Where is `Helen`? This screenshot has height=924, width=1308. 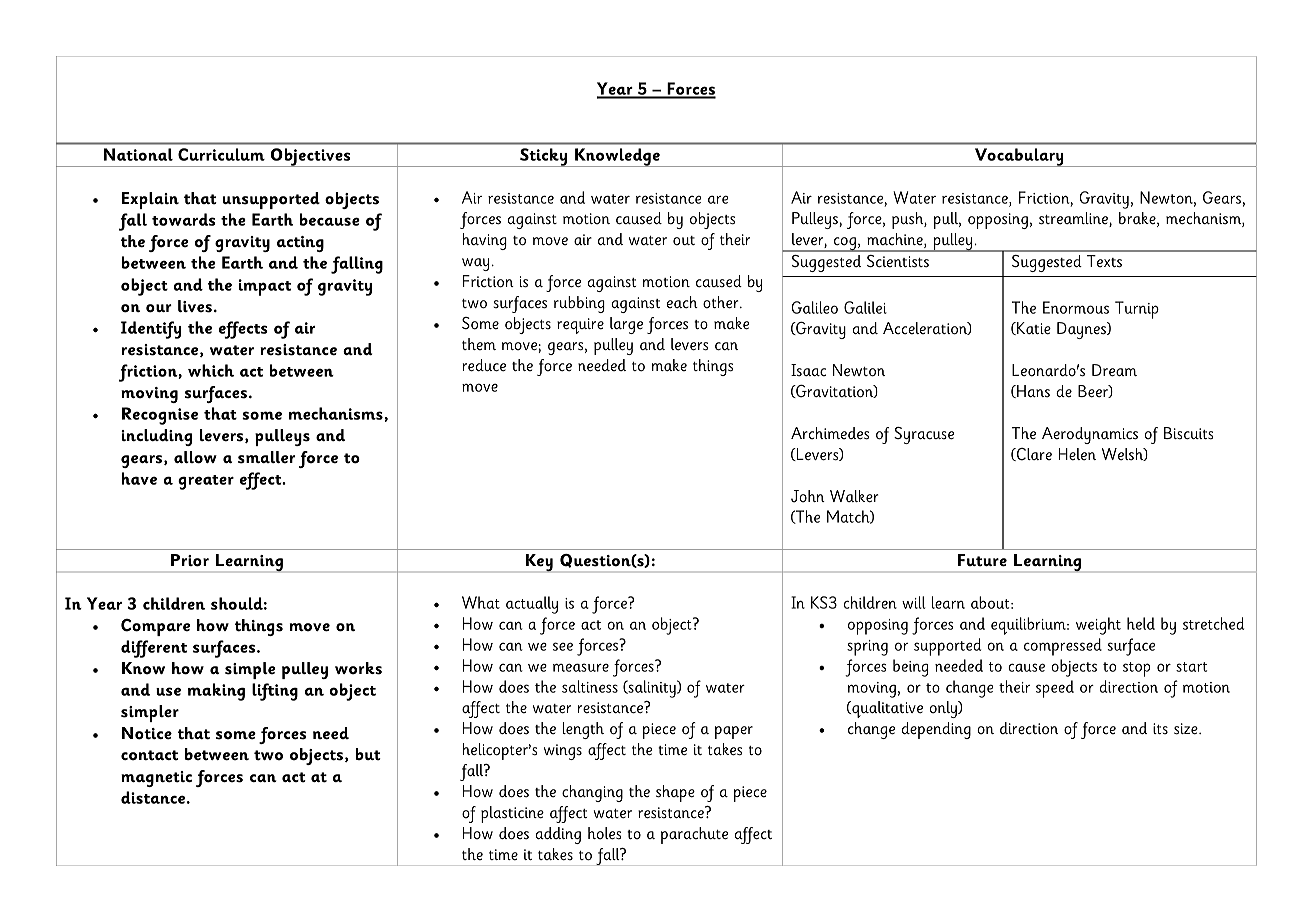
Helen is located at coordinates (1077, 454).
